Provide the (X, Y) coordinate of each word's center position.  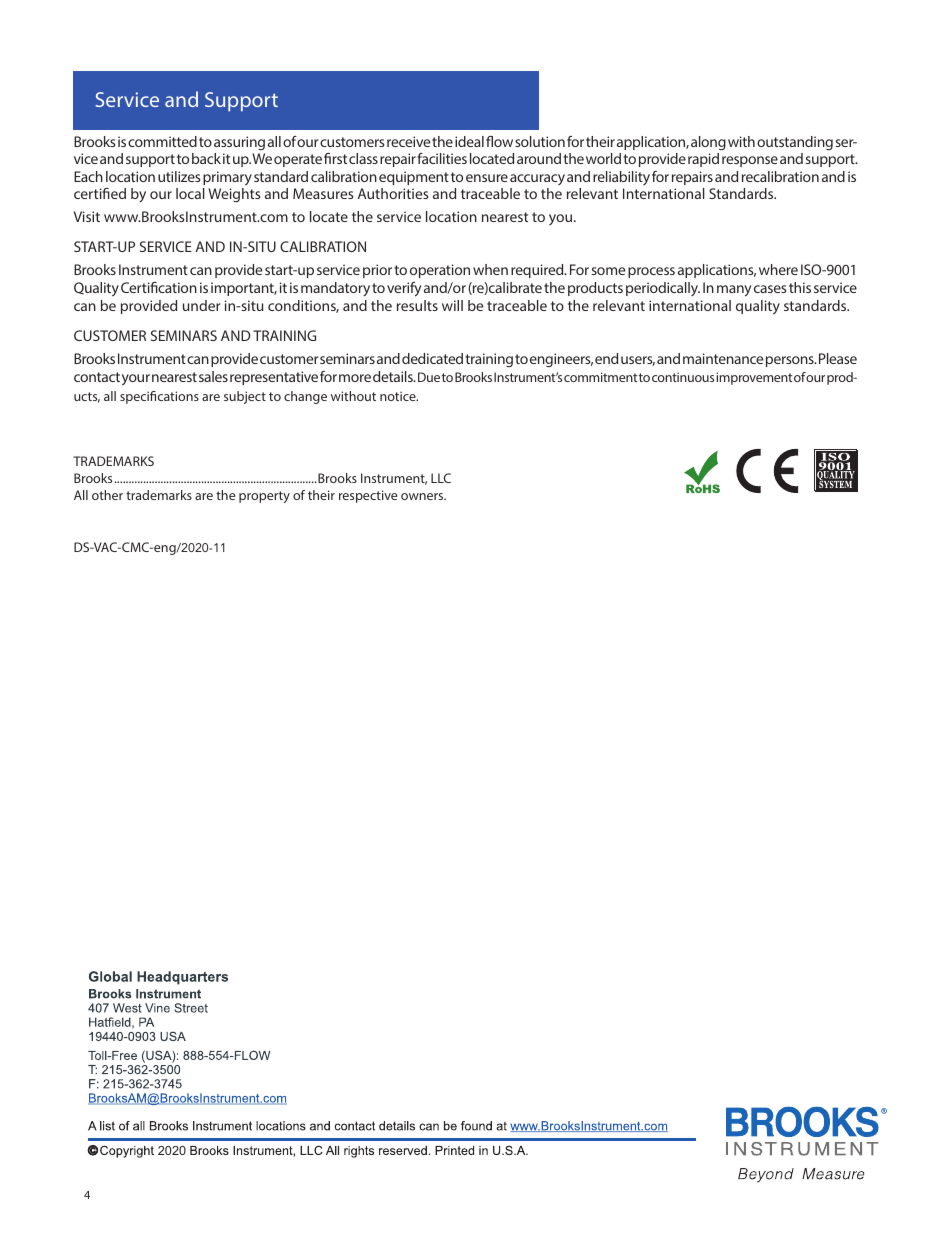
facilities (442, 158)
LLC (441, 478)
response (750, 161)
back (206, 158)
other (107, 495)
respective (368, 496)
